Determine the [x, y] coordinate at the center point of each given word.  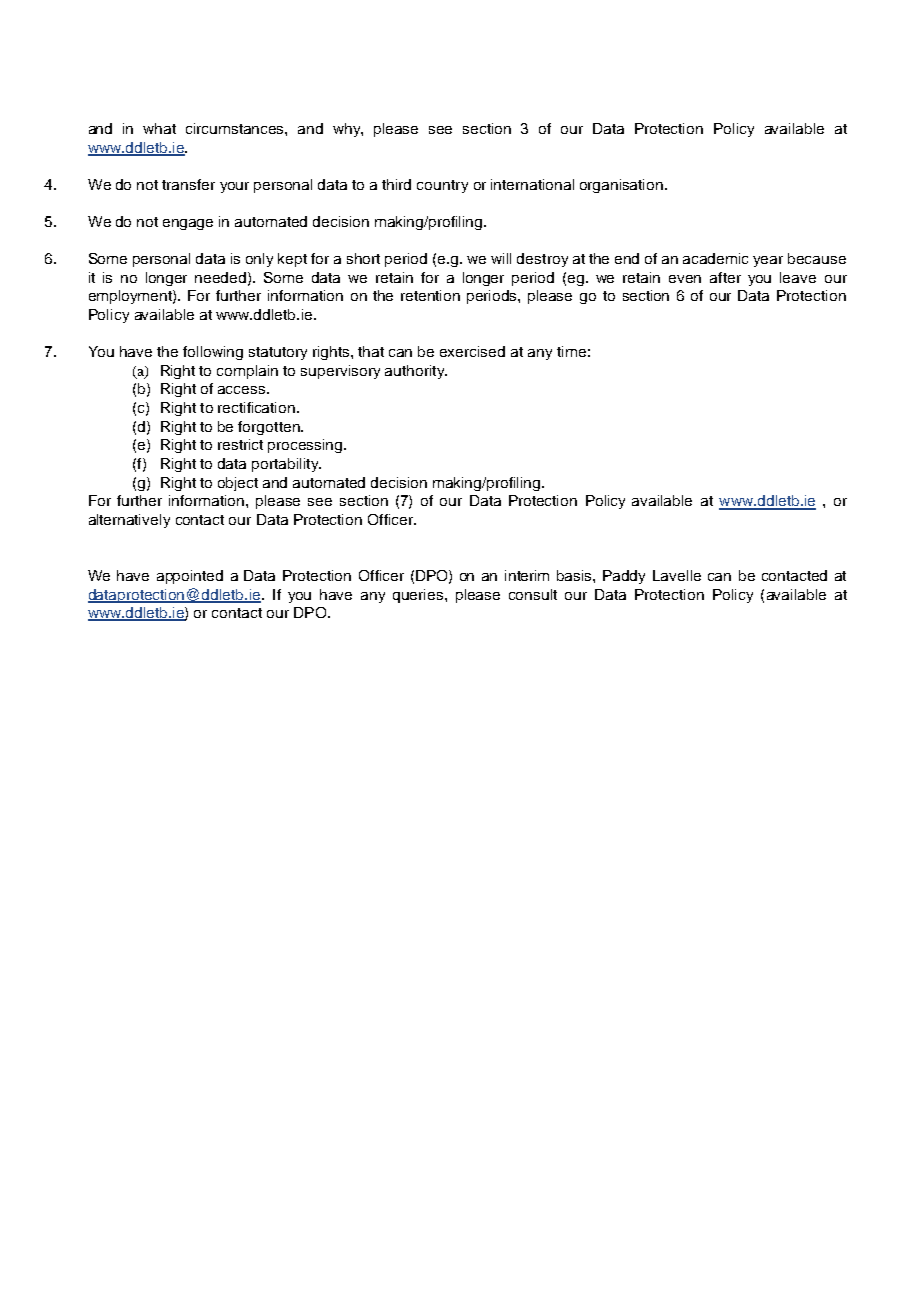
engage [188, 224]
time [571, 351]
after [725, 277]
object [238, 484]
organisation [623, 186]
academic [715, 258]
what [159, 128]
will [501, 258]
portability [286, 465]
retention [430, 295]
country [442, 186]
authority [416, 372]
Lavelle [677, 575]
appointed [190, 577]
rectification [256, 407]
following [213, 353]
